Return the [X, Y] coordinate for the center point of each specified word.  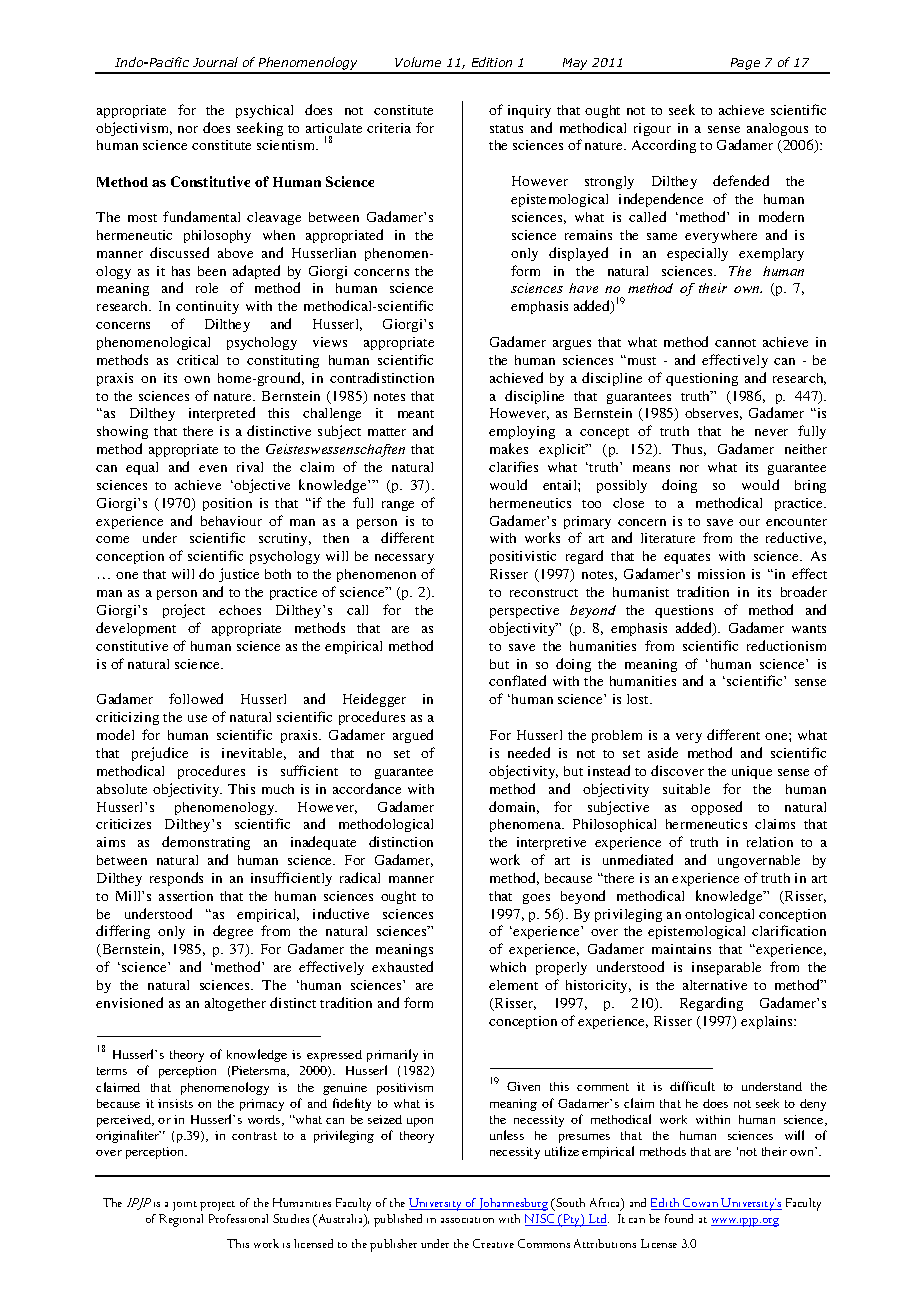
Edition [492, 62]
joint [185, 1206]
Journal [215, 62]
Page [745, 65]
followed [196, 698]
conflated [517, 680]
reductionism [786, 645]
